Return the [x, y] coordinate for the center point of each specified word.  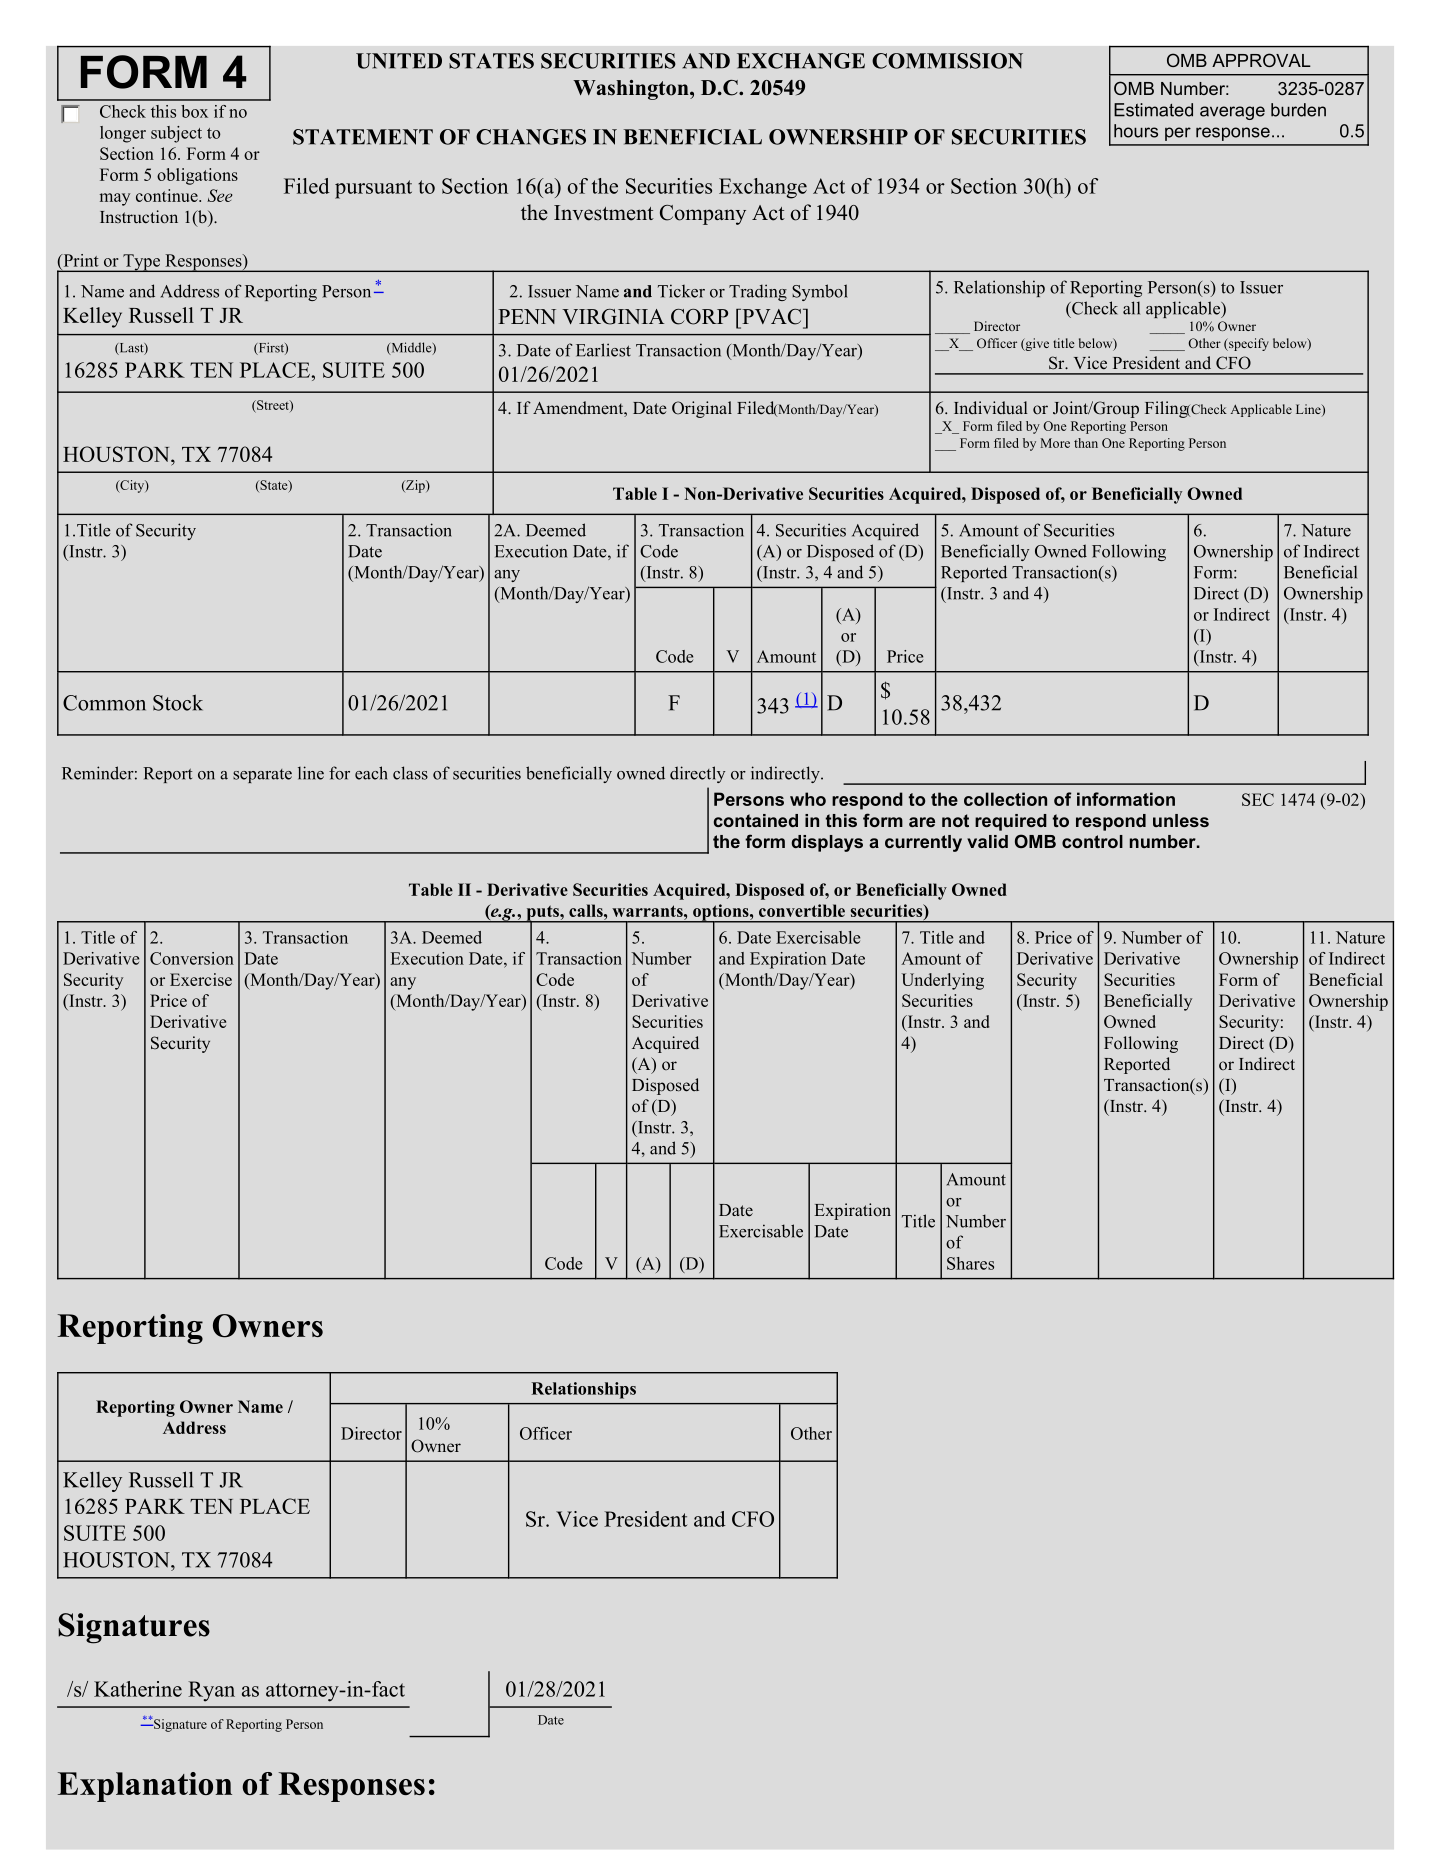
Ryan [211, 1691]
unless [1181, 820]
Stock [178, 702]
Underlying [943, 981]
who [808, 799]
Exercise [201, 979]
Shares [970, 1263]
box [194, 111]
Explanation [145, 1787]
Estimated [1153, 110]
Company [703, 215]
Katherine [138, 1689]
